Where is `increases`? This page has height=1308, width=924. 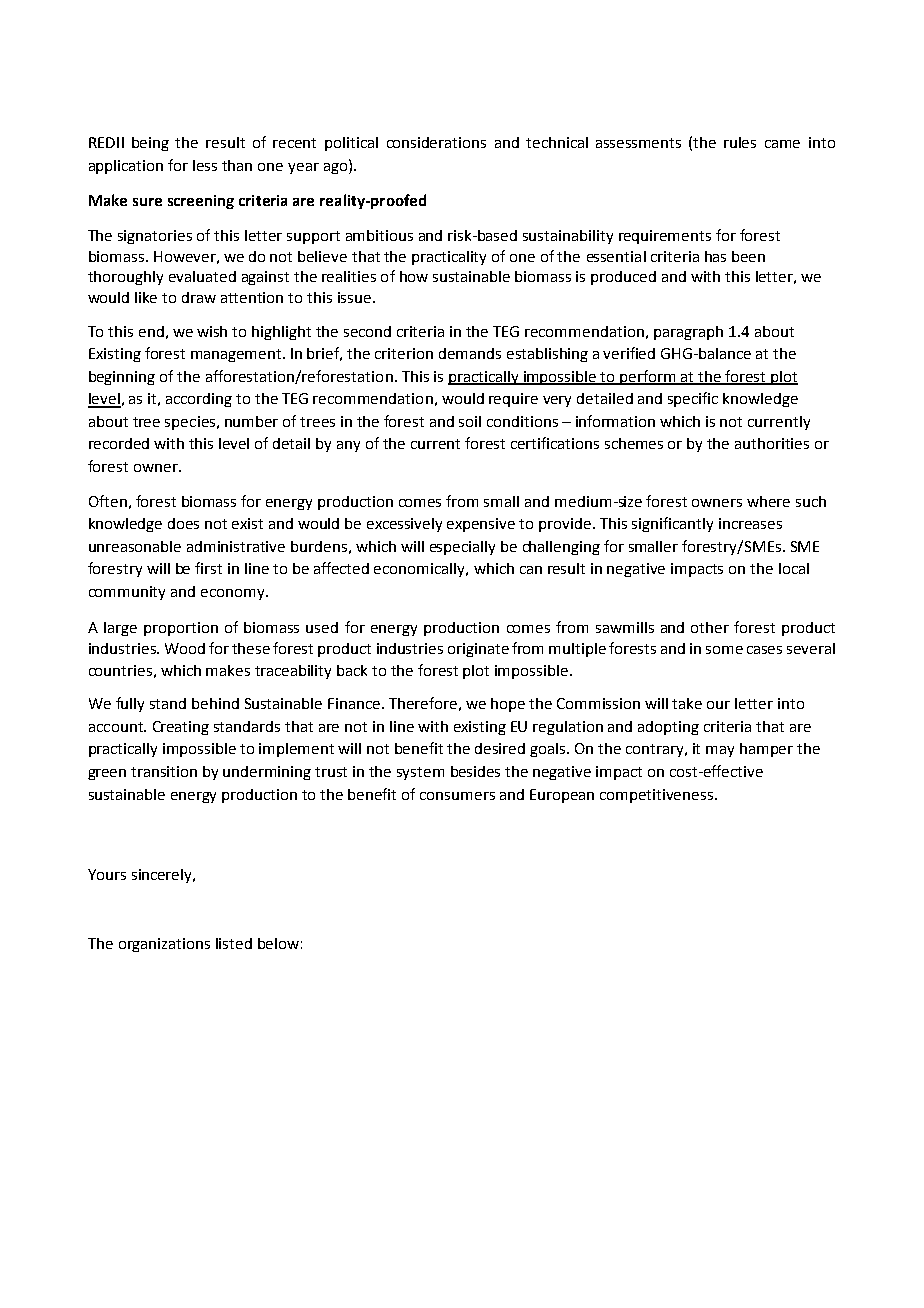 increases is located at coordinates (750, 523).
